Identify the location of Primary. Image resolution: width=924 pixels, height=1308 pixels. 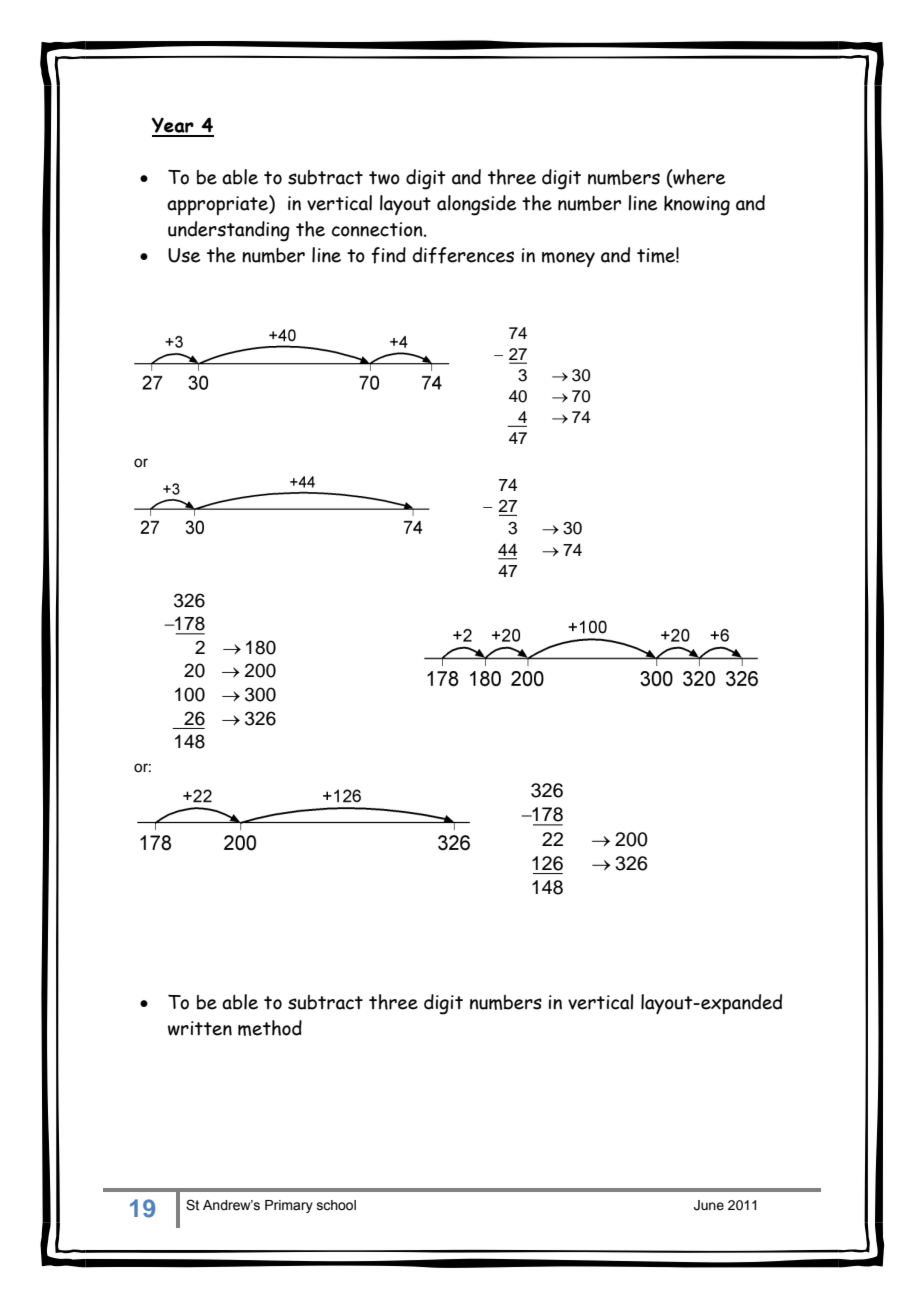
(289, 1206).
